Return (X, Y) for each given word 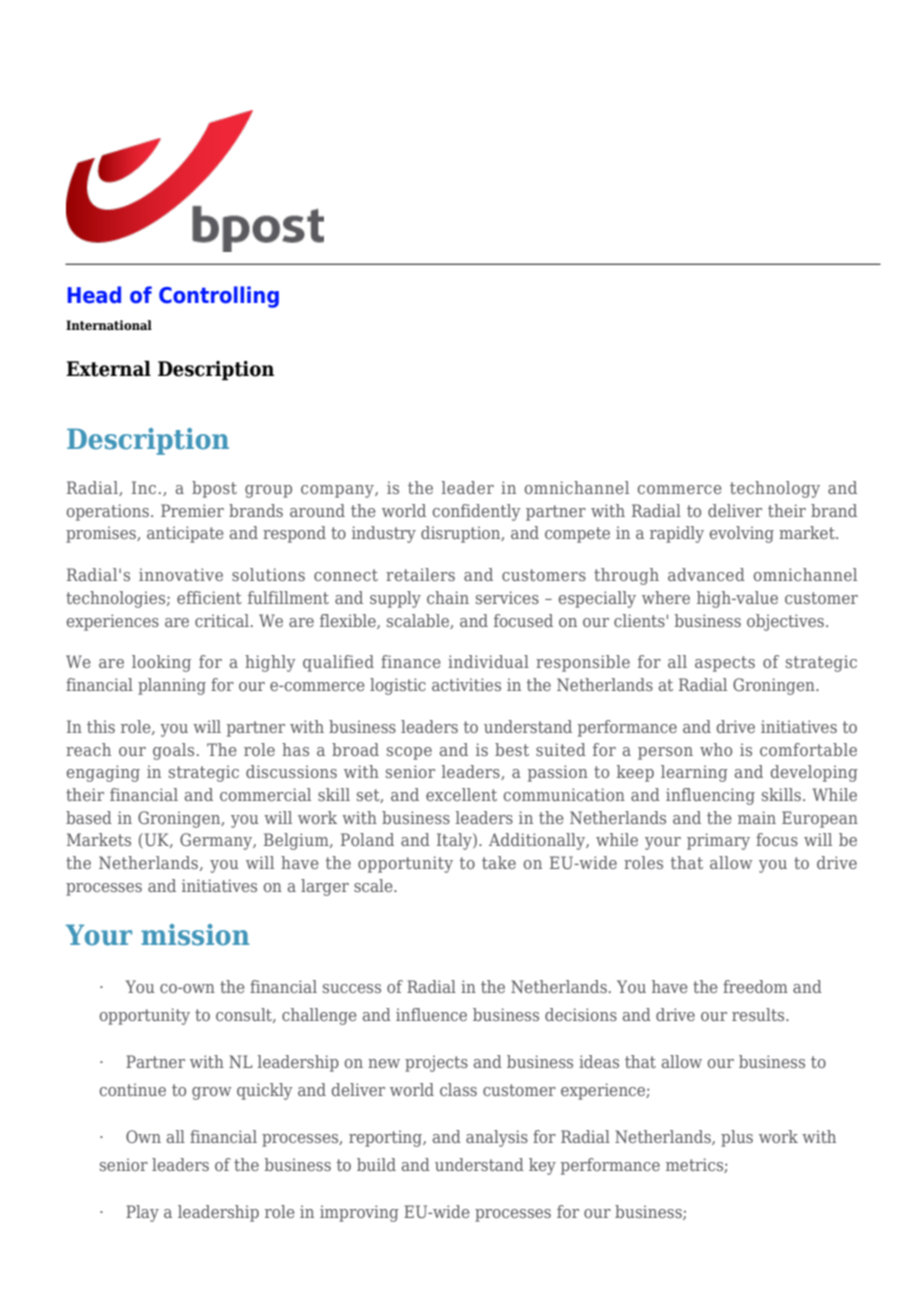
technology (775, 489)
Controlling (219, 297)
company (338, 491)
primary (718, 841)
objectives (787, 622)
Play (142, 1213)
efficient (209, 597)
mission (195, 935)
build (376, 1164)
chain (448, 597)
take (499, 862)
